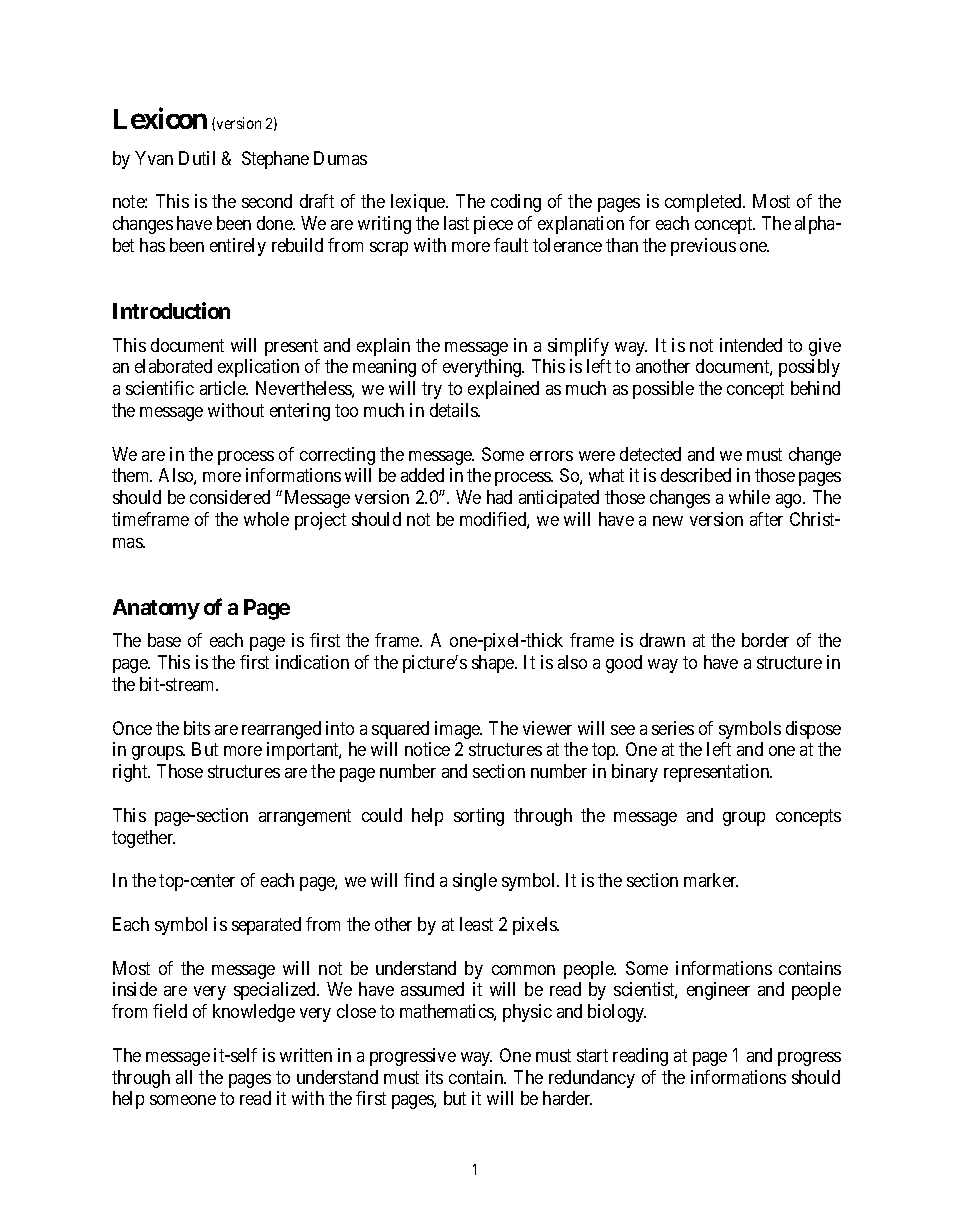  I want to click on all, so click(184, 1077).
